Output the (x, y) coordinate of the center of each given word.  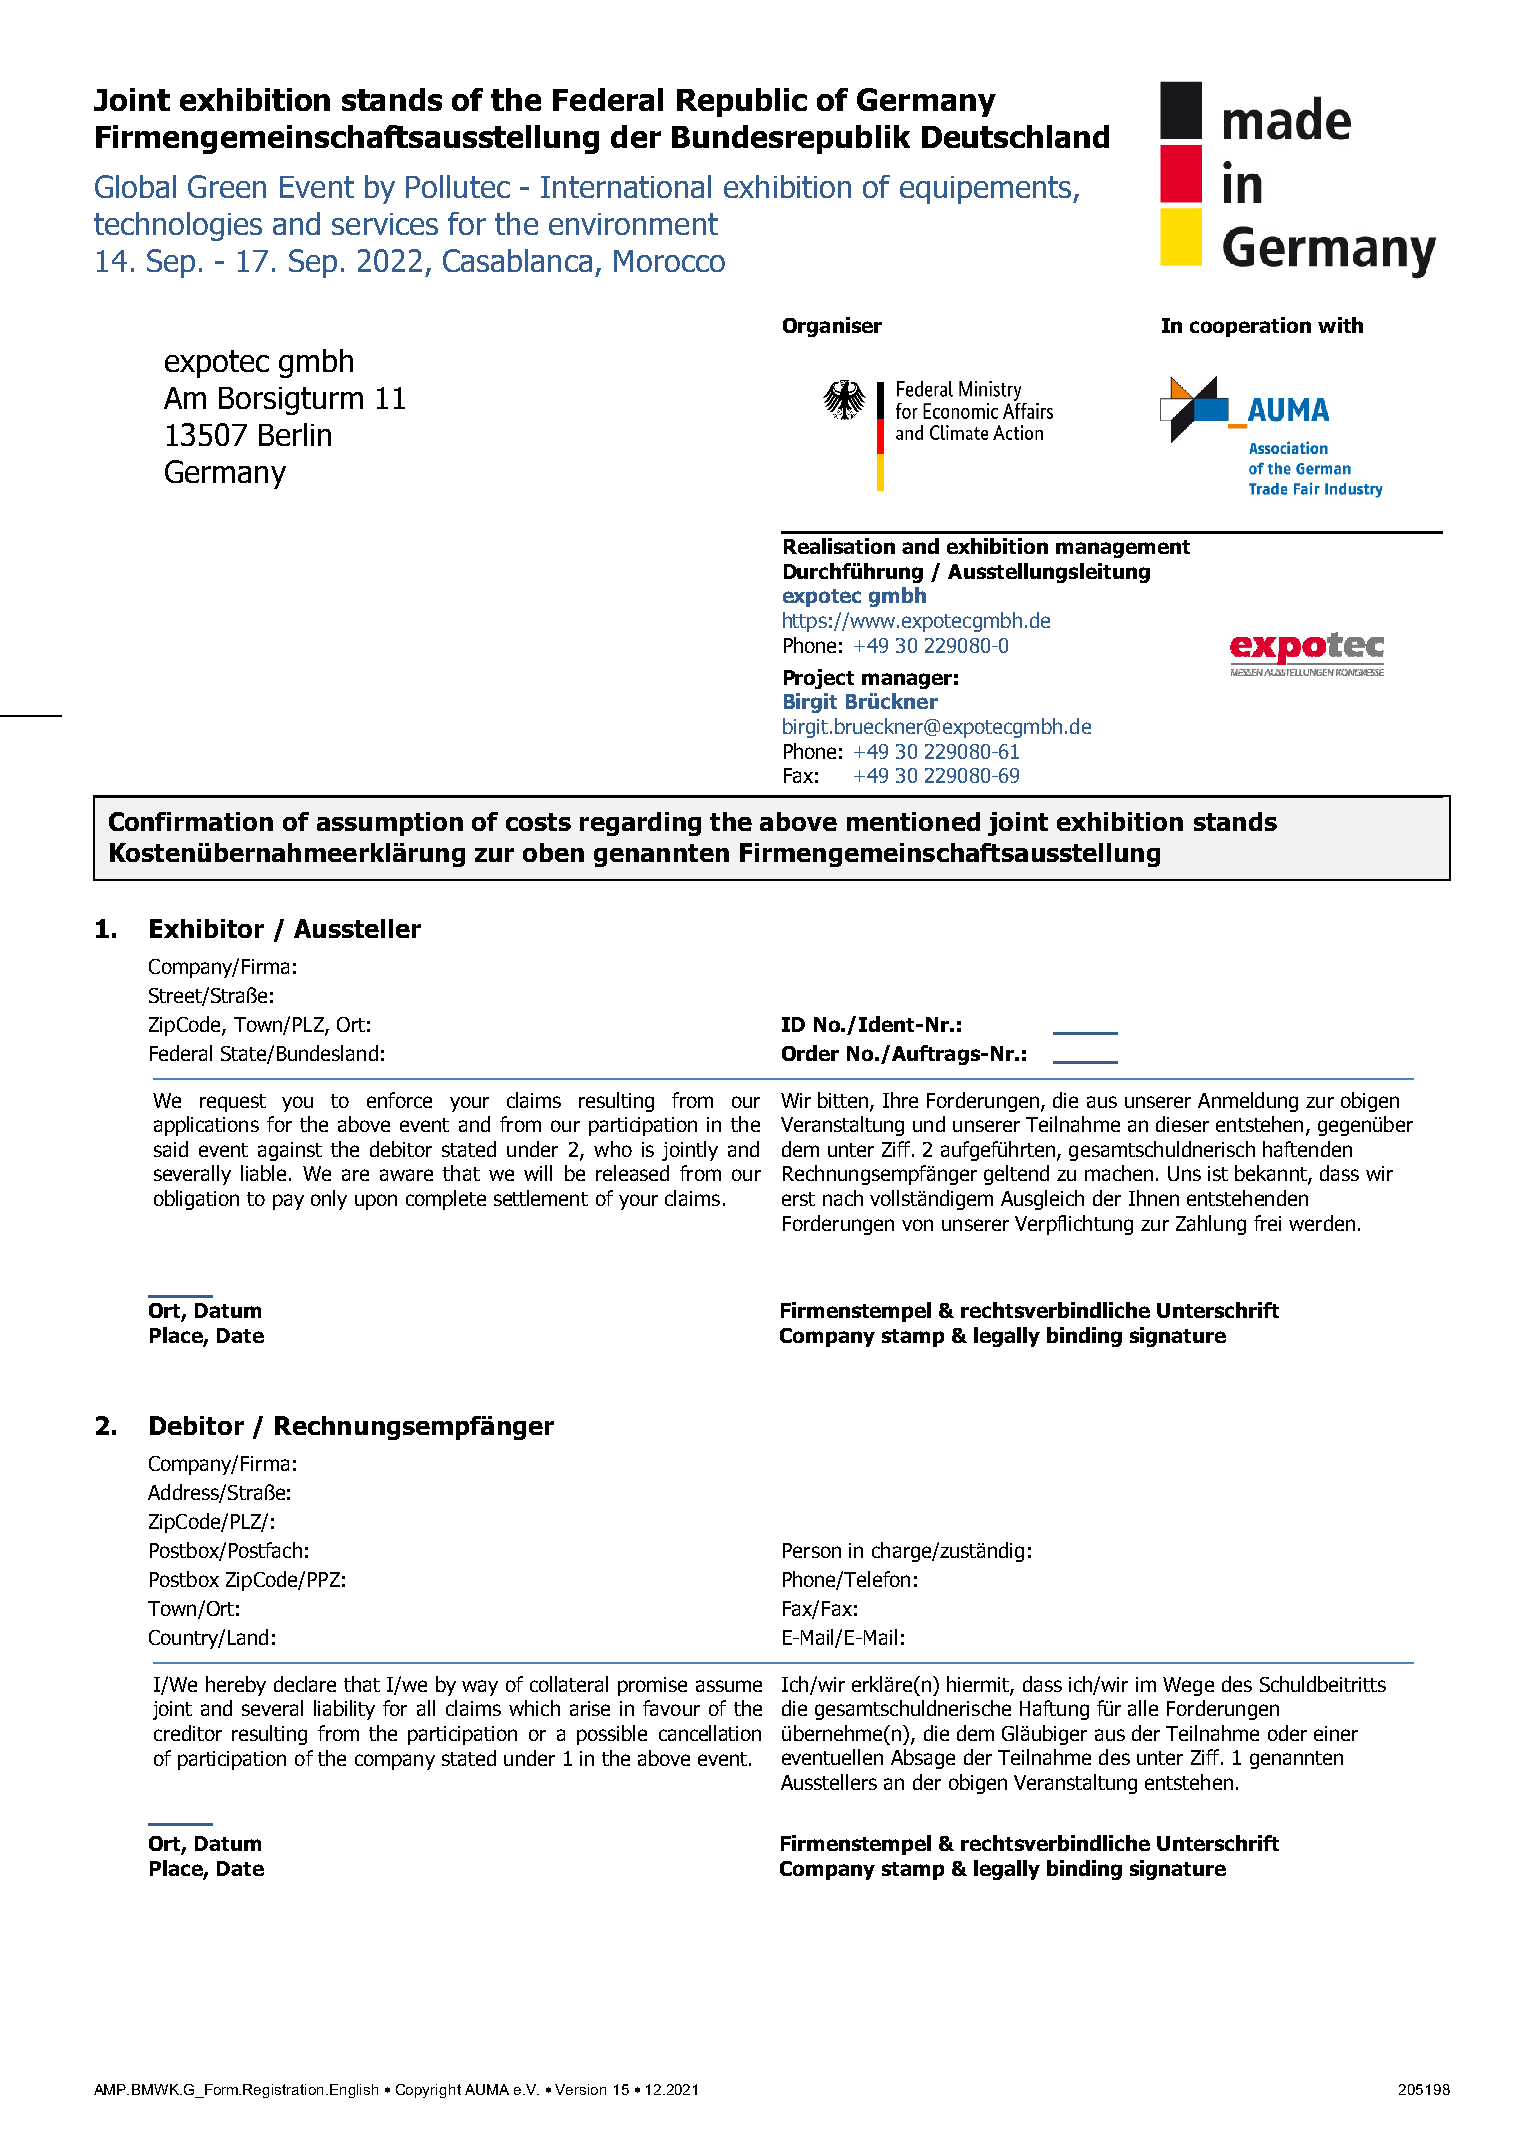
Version (580, 2089)
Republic (742, 102)
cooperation (1250, 327)
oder (1287, 1733)
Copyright (428, 2091)
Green (227, 186)
